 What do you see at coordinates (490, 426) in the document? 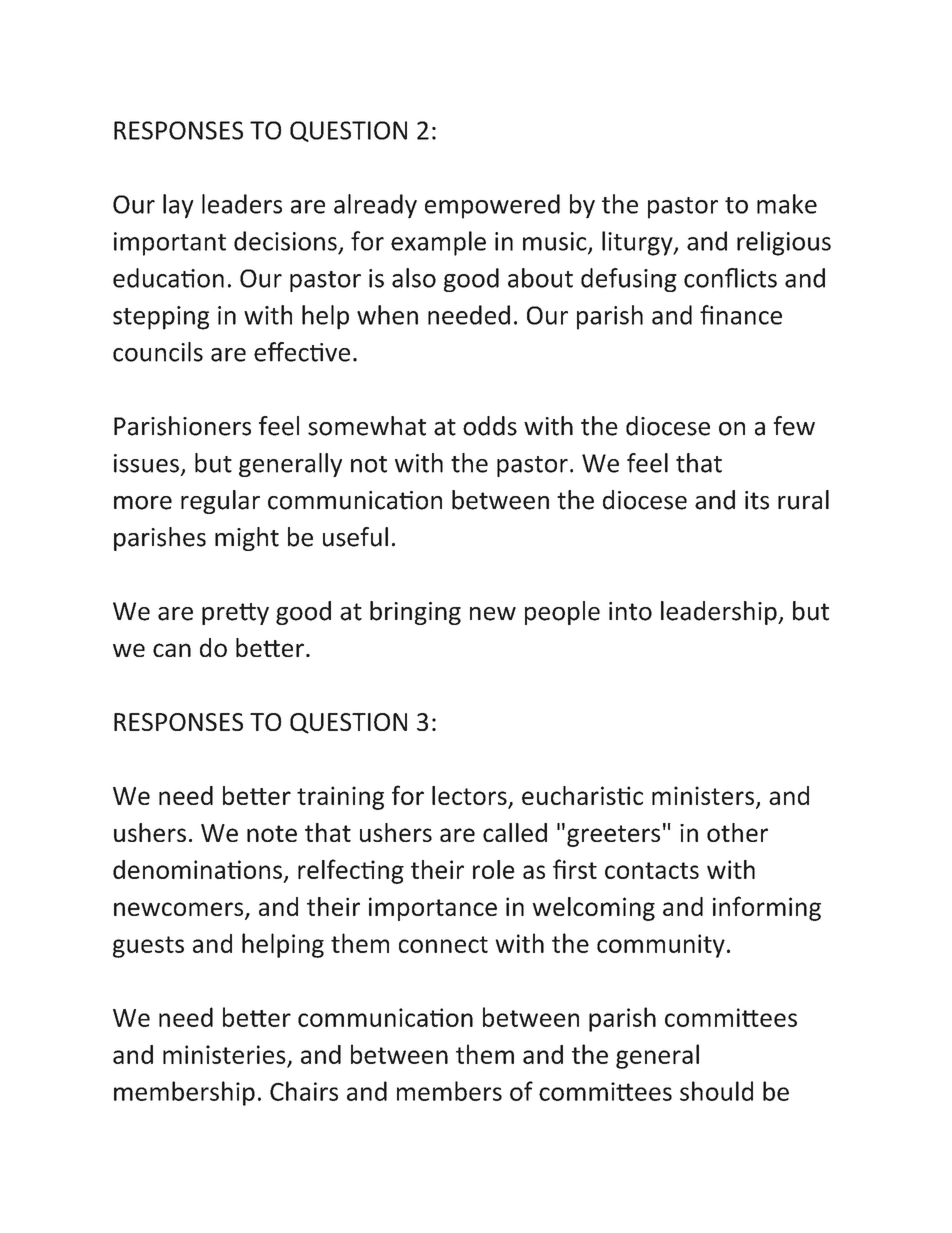
I see `odds` at bounding box center [490, 426].
